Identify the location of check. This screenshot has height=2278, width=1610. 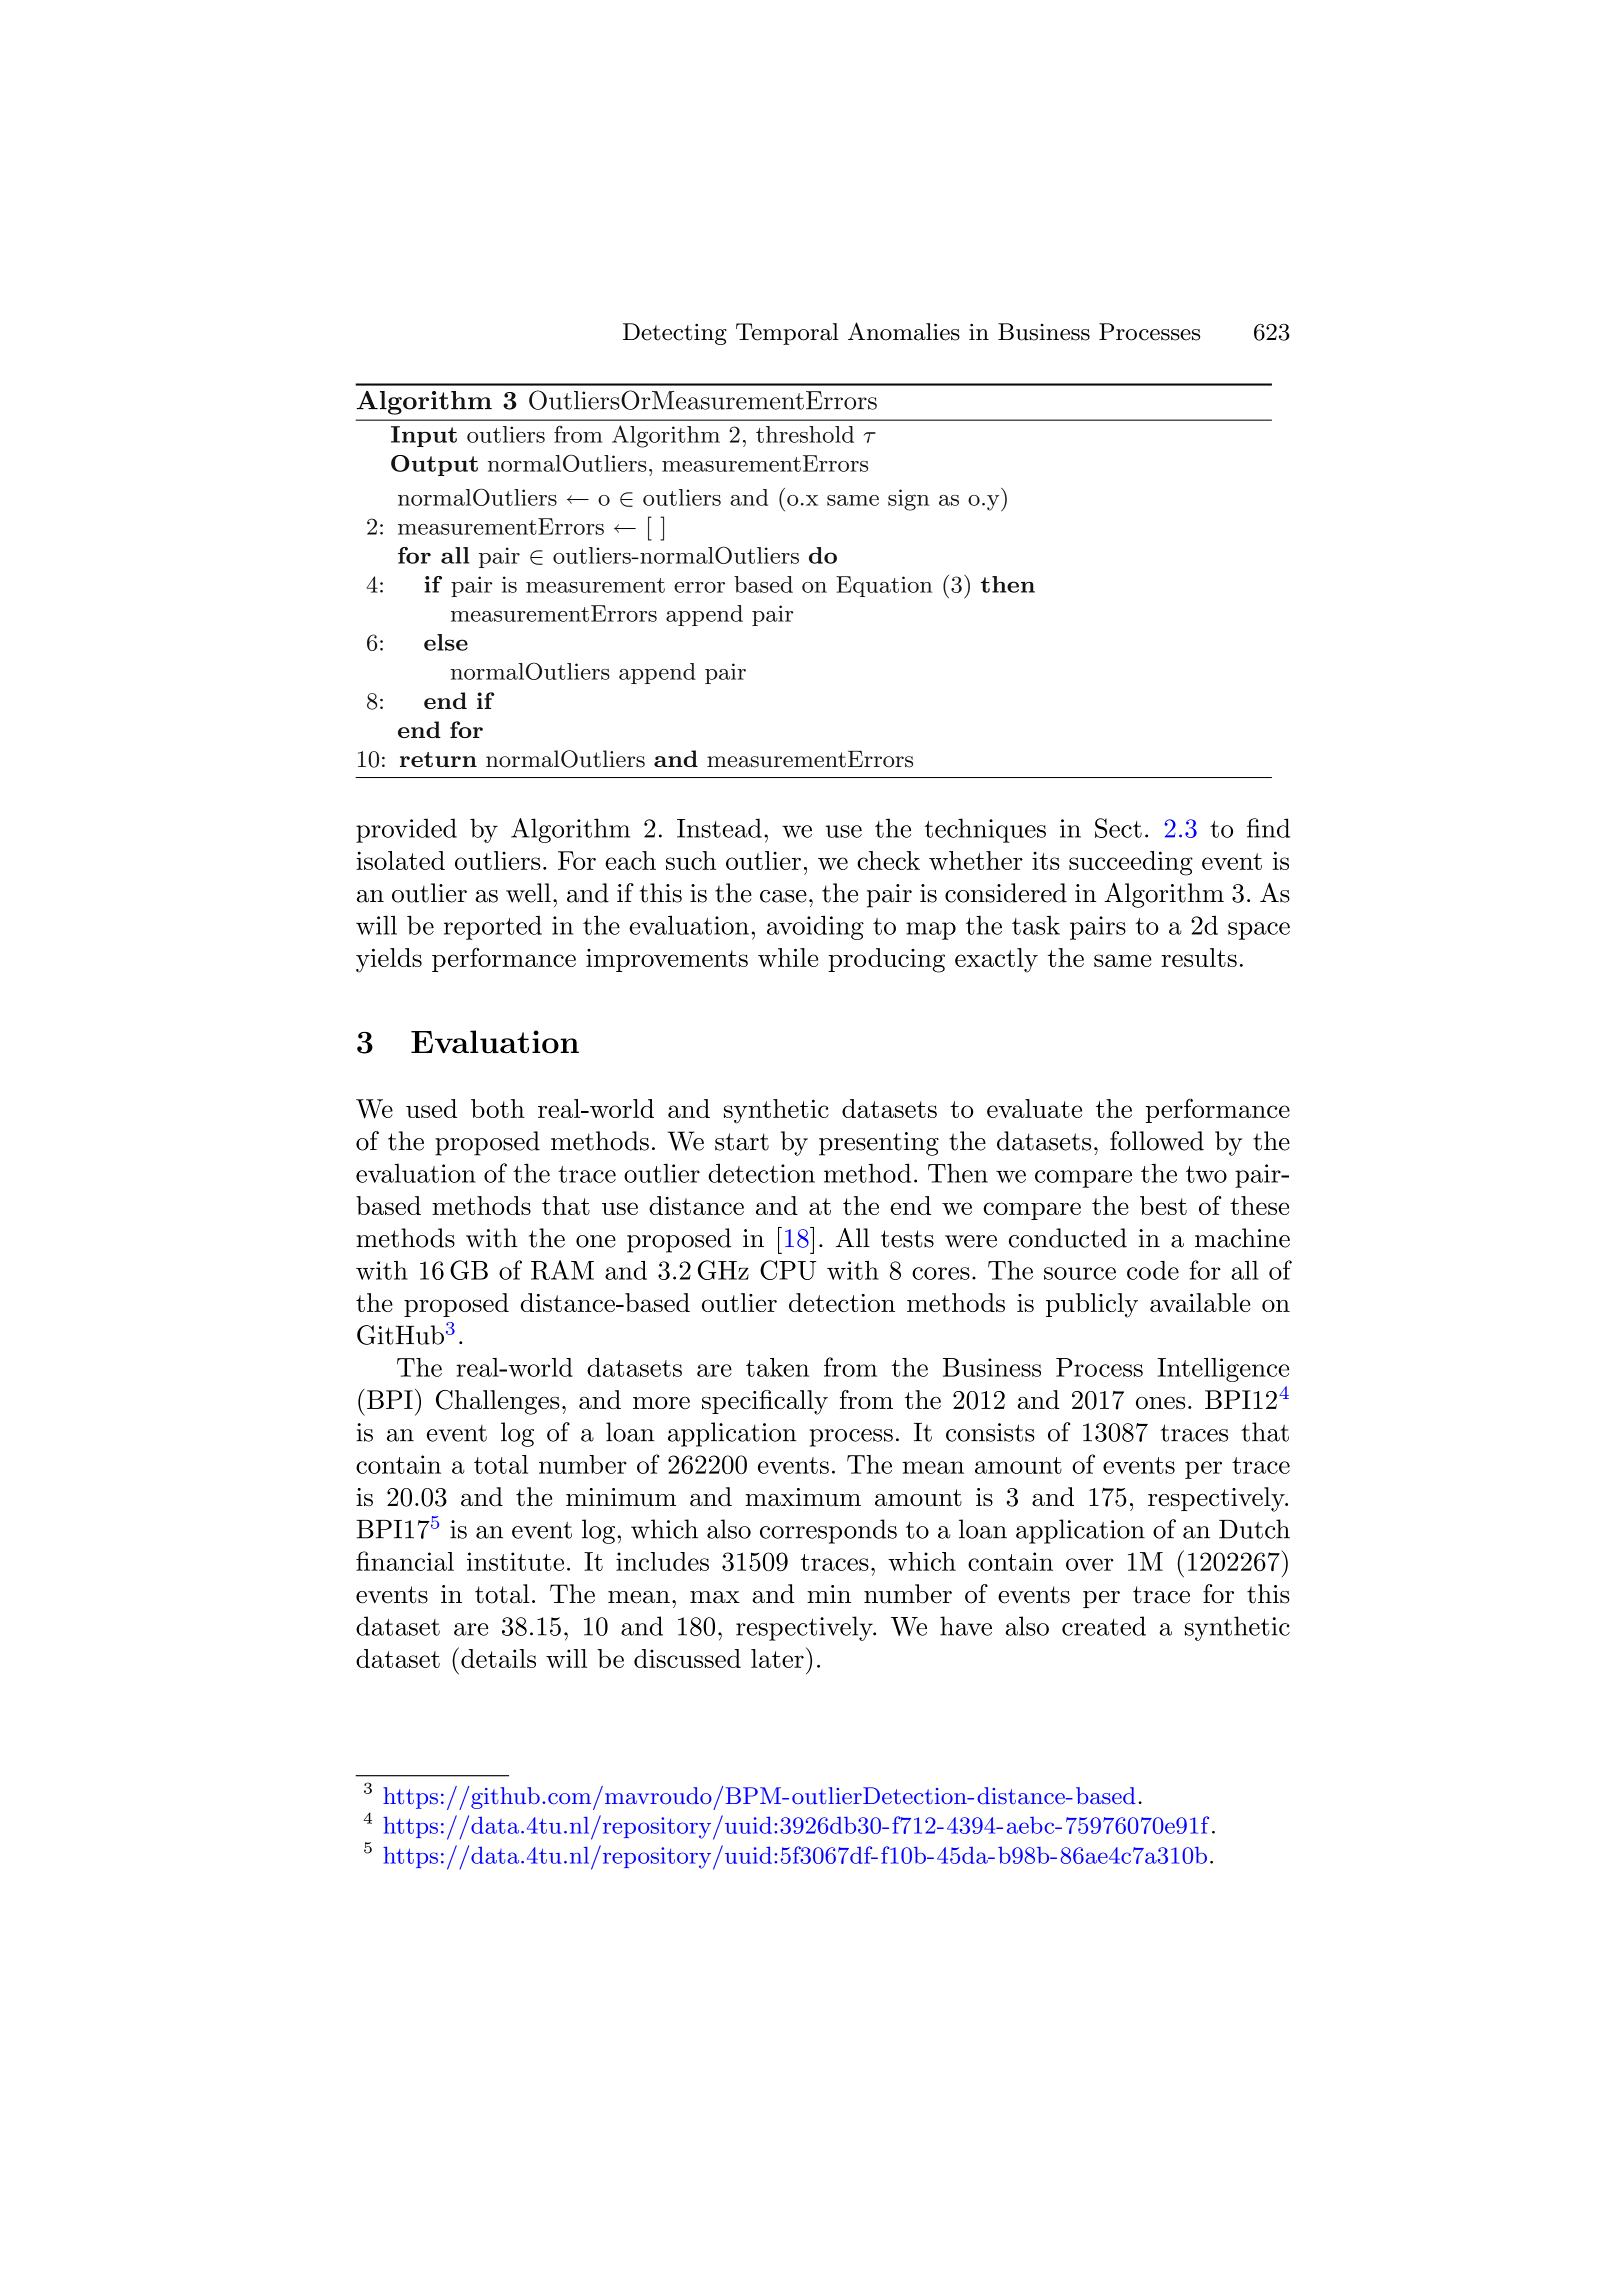
(888, 860).
